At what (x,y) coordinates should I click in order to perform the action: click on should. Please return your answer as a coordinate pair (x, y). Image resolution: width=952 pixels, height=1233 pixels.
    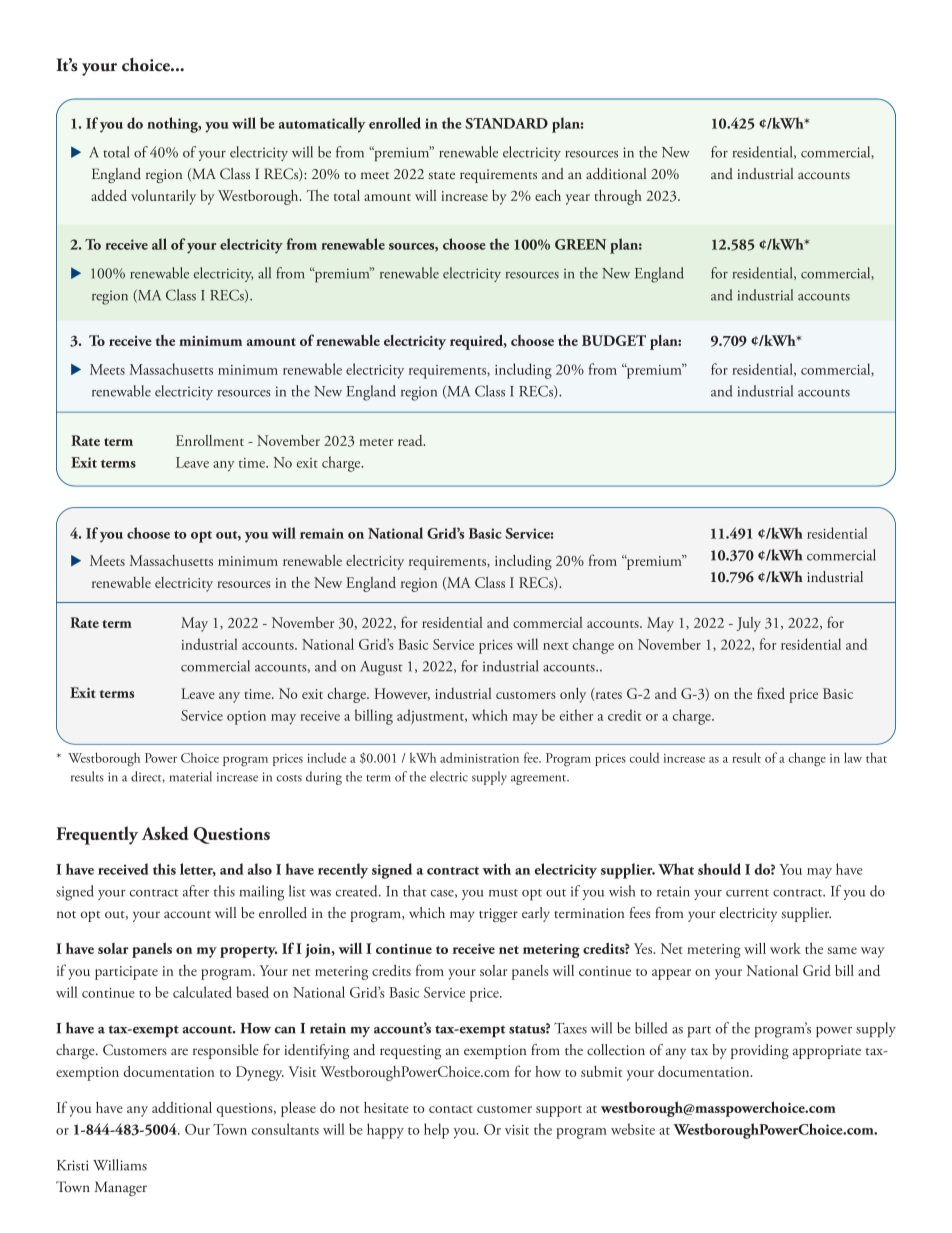
    Looking at the image, I should click on (719, 869).
